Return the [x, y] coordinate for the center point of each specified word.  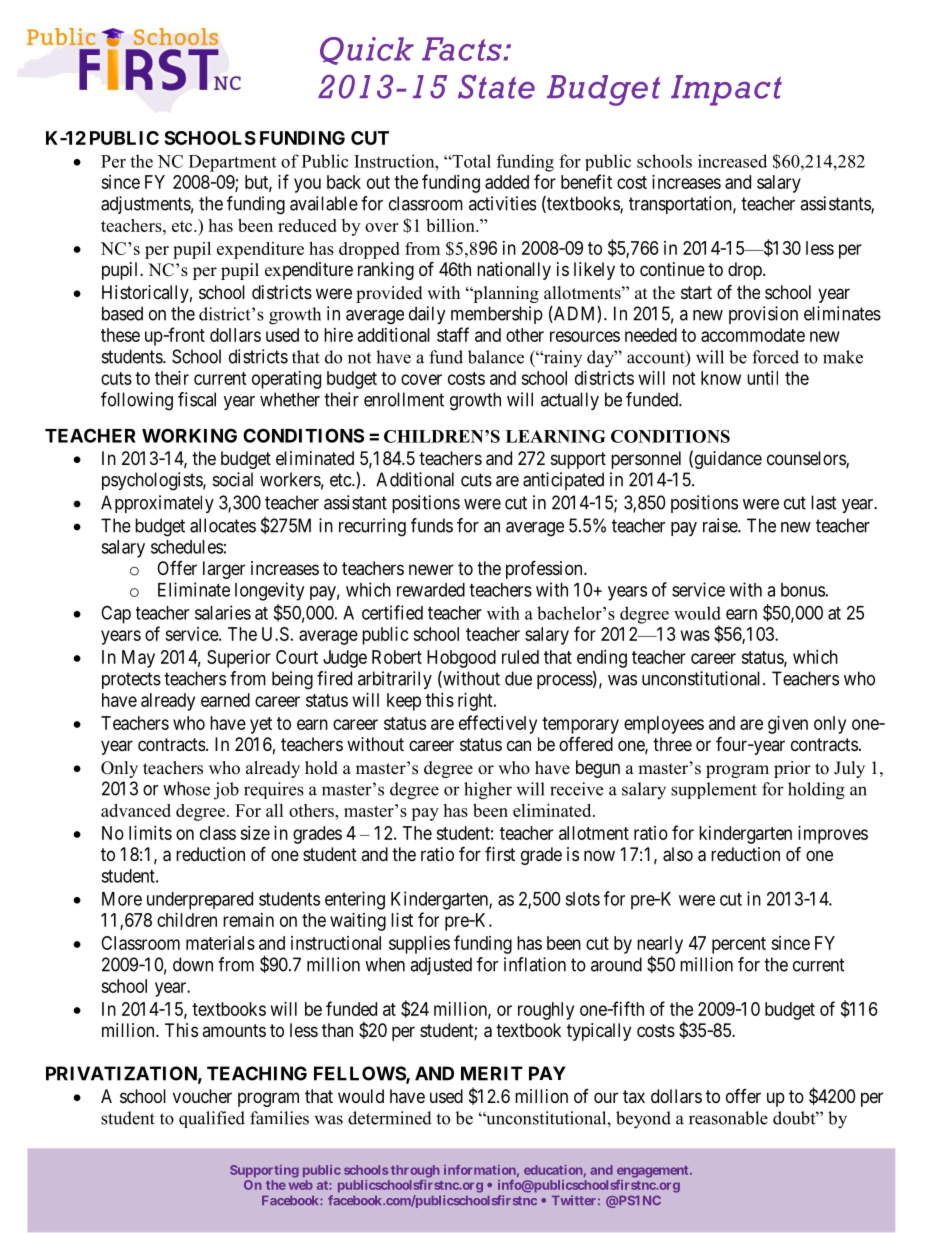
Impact [726, 90]
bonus [803, 590]
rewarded [431, 590]
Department [232, 163]
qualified [212, 1119]
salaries [223, 612]
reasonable [728, 1118]
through [415, 1171]
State [496, 87]
